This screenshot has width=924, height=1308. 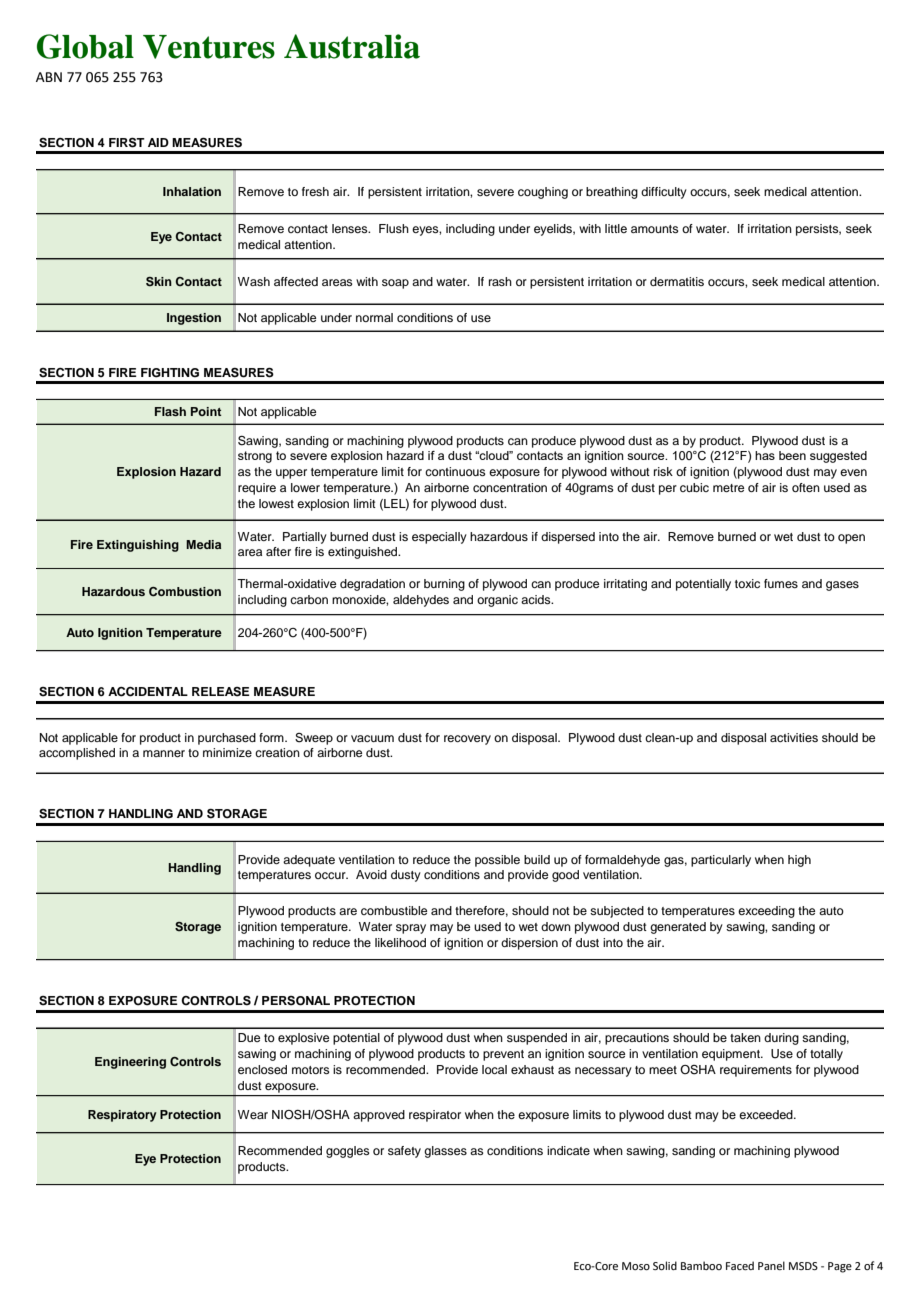 I want to click on glasses, so click(x=445, y=1152).
